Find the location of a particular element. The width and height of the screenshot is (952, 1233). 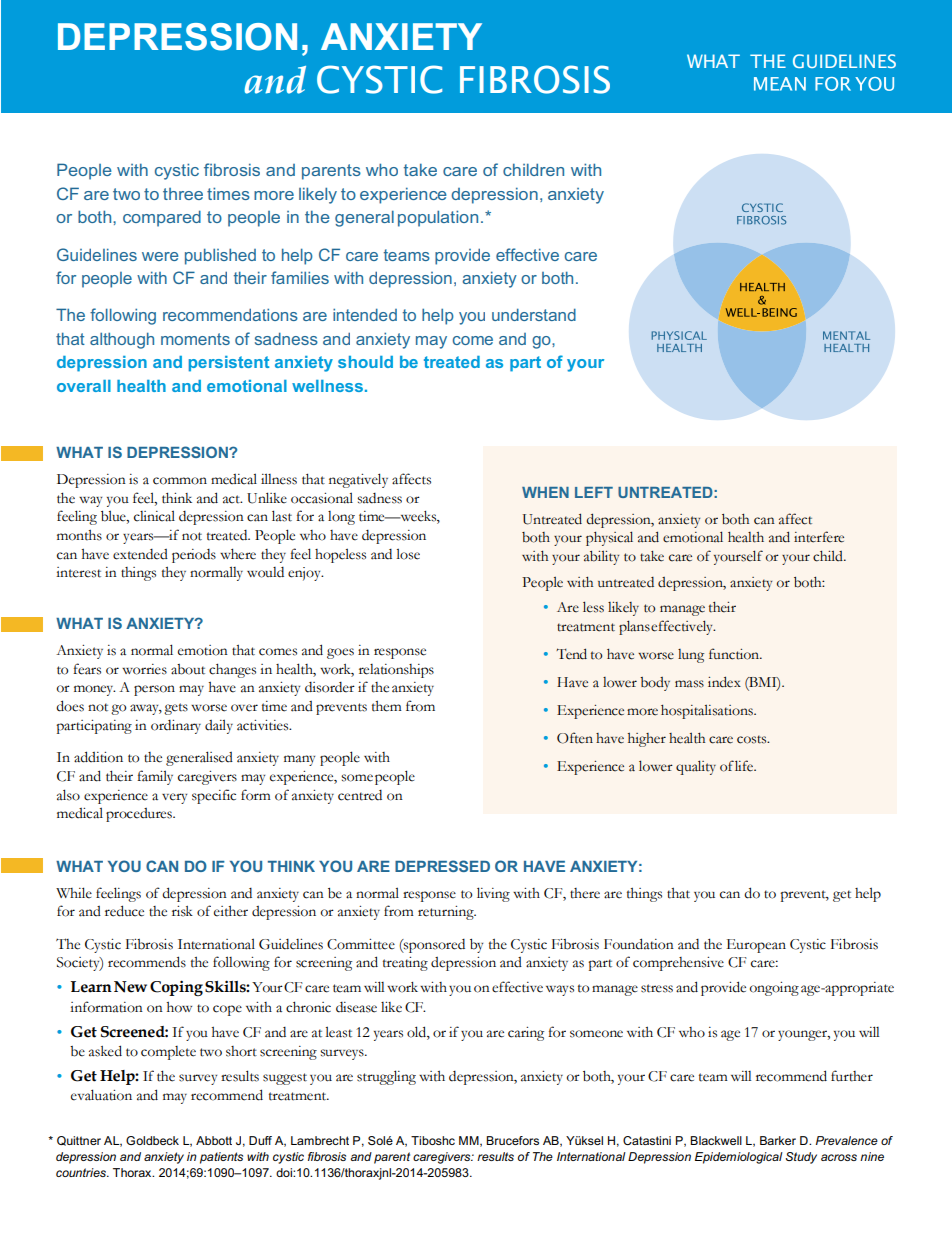

struggling is located at coordinates (386, 1077).
